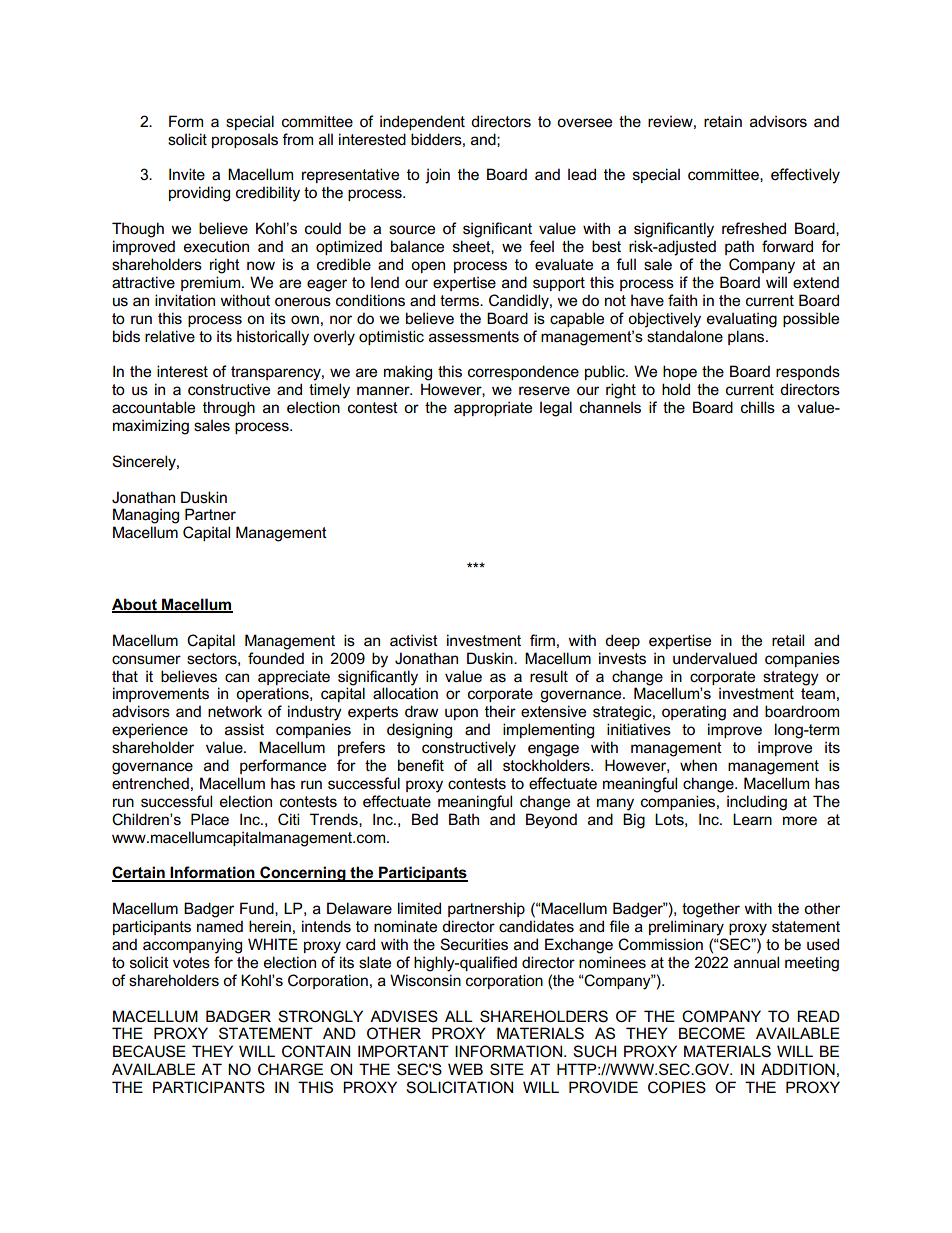  Describe the element at coordinates (135, 605) in the document. I see `About` at that location.
